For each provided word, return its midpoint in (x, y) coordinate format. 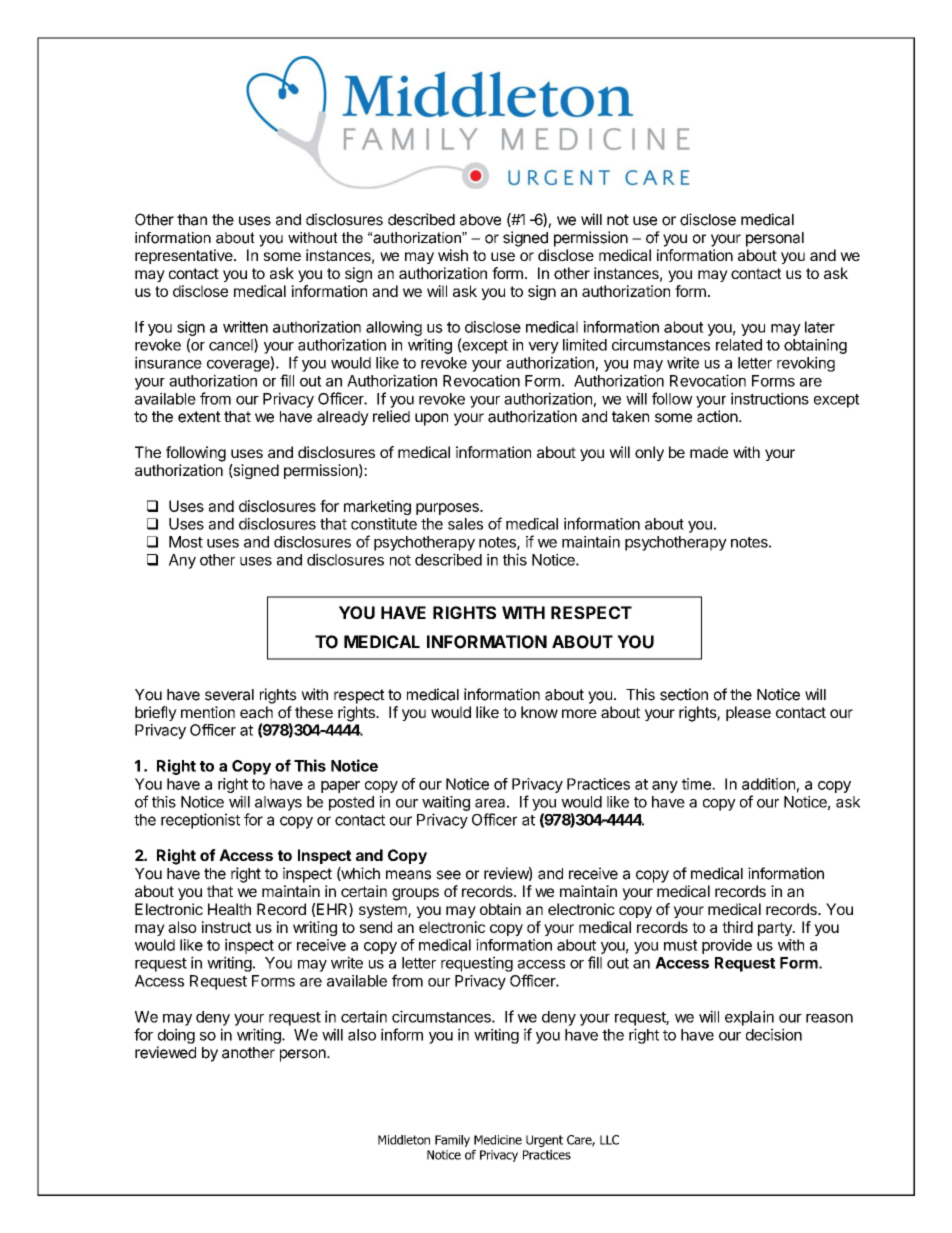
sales (465, 524)
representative (185, 256)
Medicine (498, 1140)
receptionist (200, 821)
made (709, 452)
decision (774, 1034)
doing (176, 1036)
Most (186, 542)
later (820, 327)
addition (768, 784)
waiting (446, 803)
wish (453, 255)
